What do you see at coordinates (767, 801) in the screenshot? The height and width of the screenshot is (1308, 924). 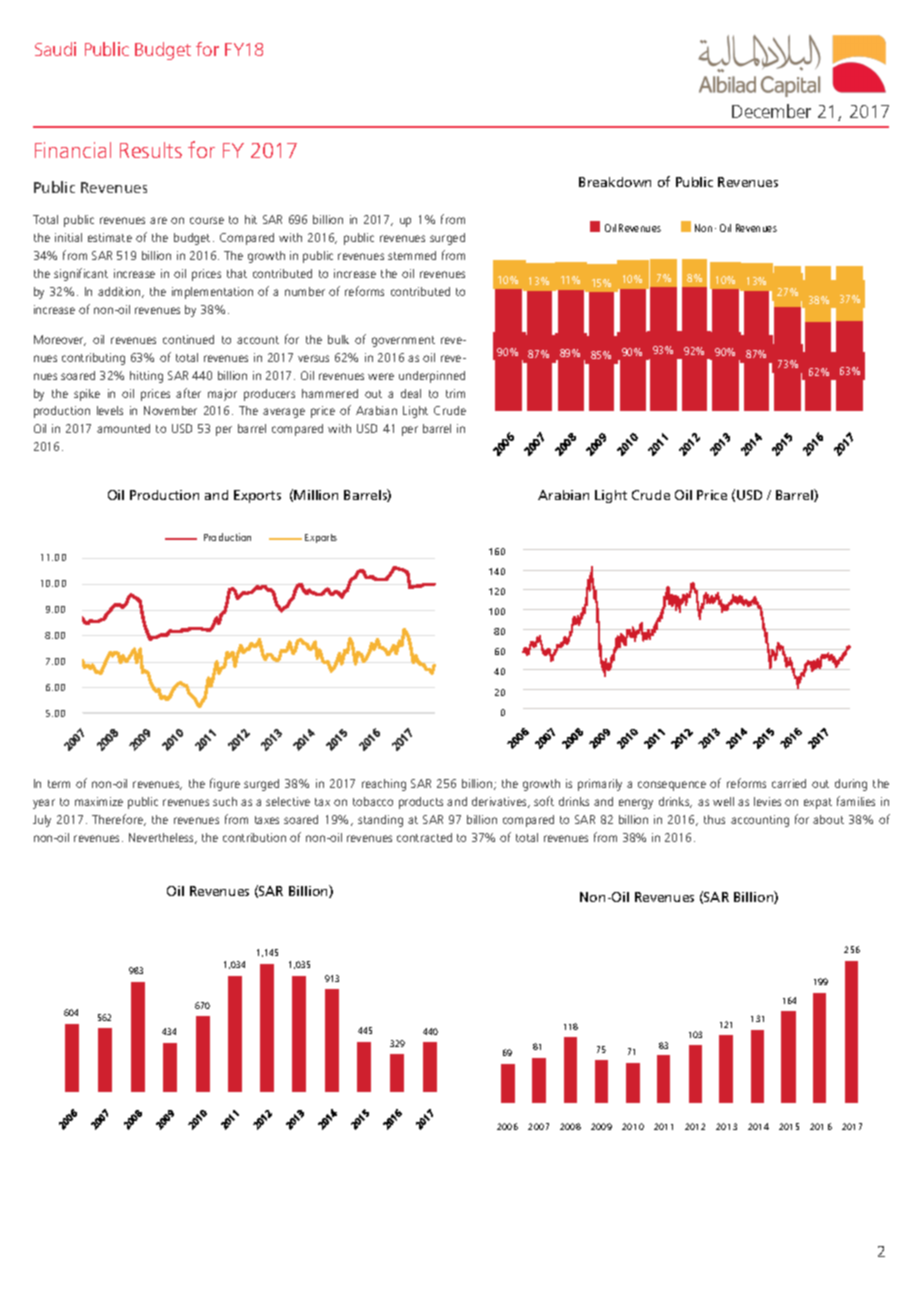 I see `levies` at bounding box center [767, 801].
